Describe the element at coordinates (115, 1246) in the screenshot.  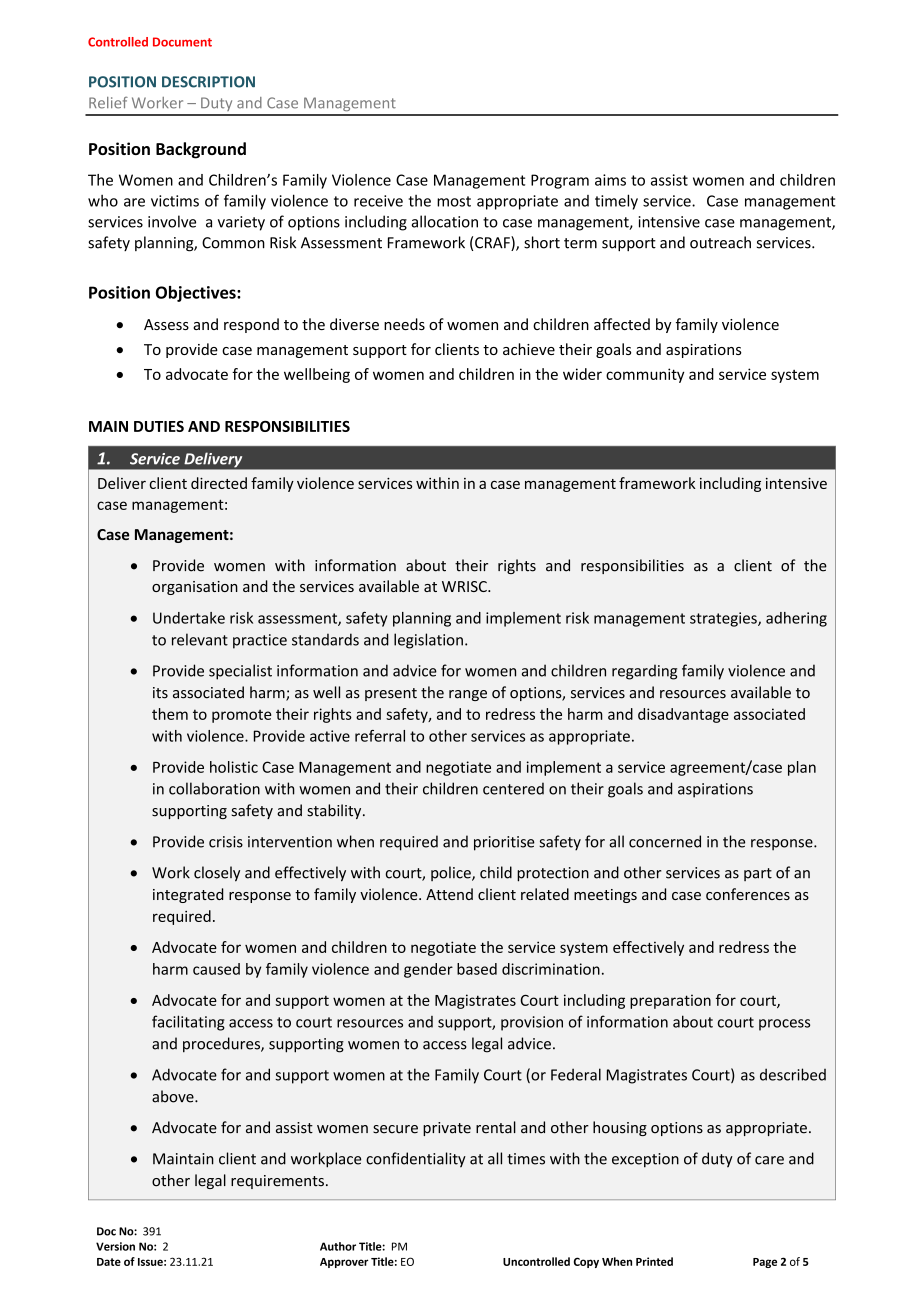
I see `Version` at that location.
